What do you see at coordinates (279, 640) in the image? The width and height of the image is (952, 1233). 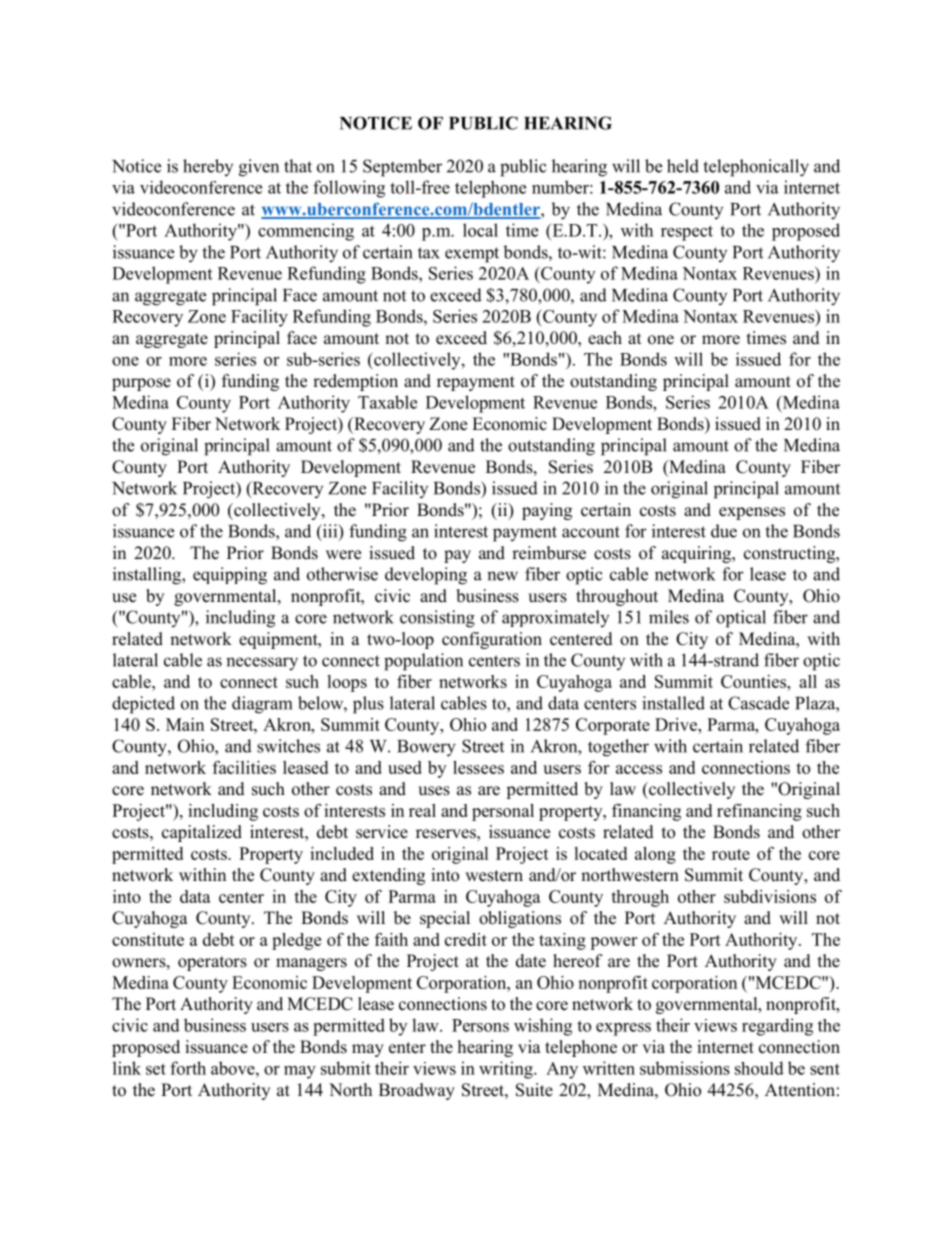 I see `equipment` at bounding box center [279, 640].
